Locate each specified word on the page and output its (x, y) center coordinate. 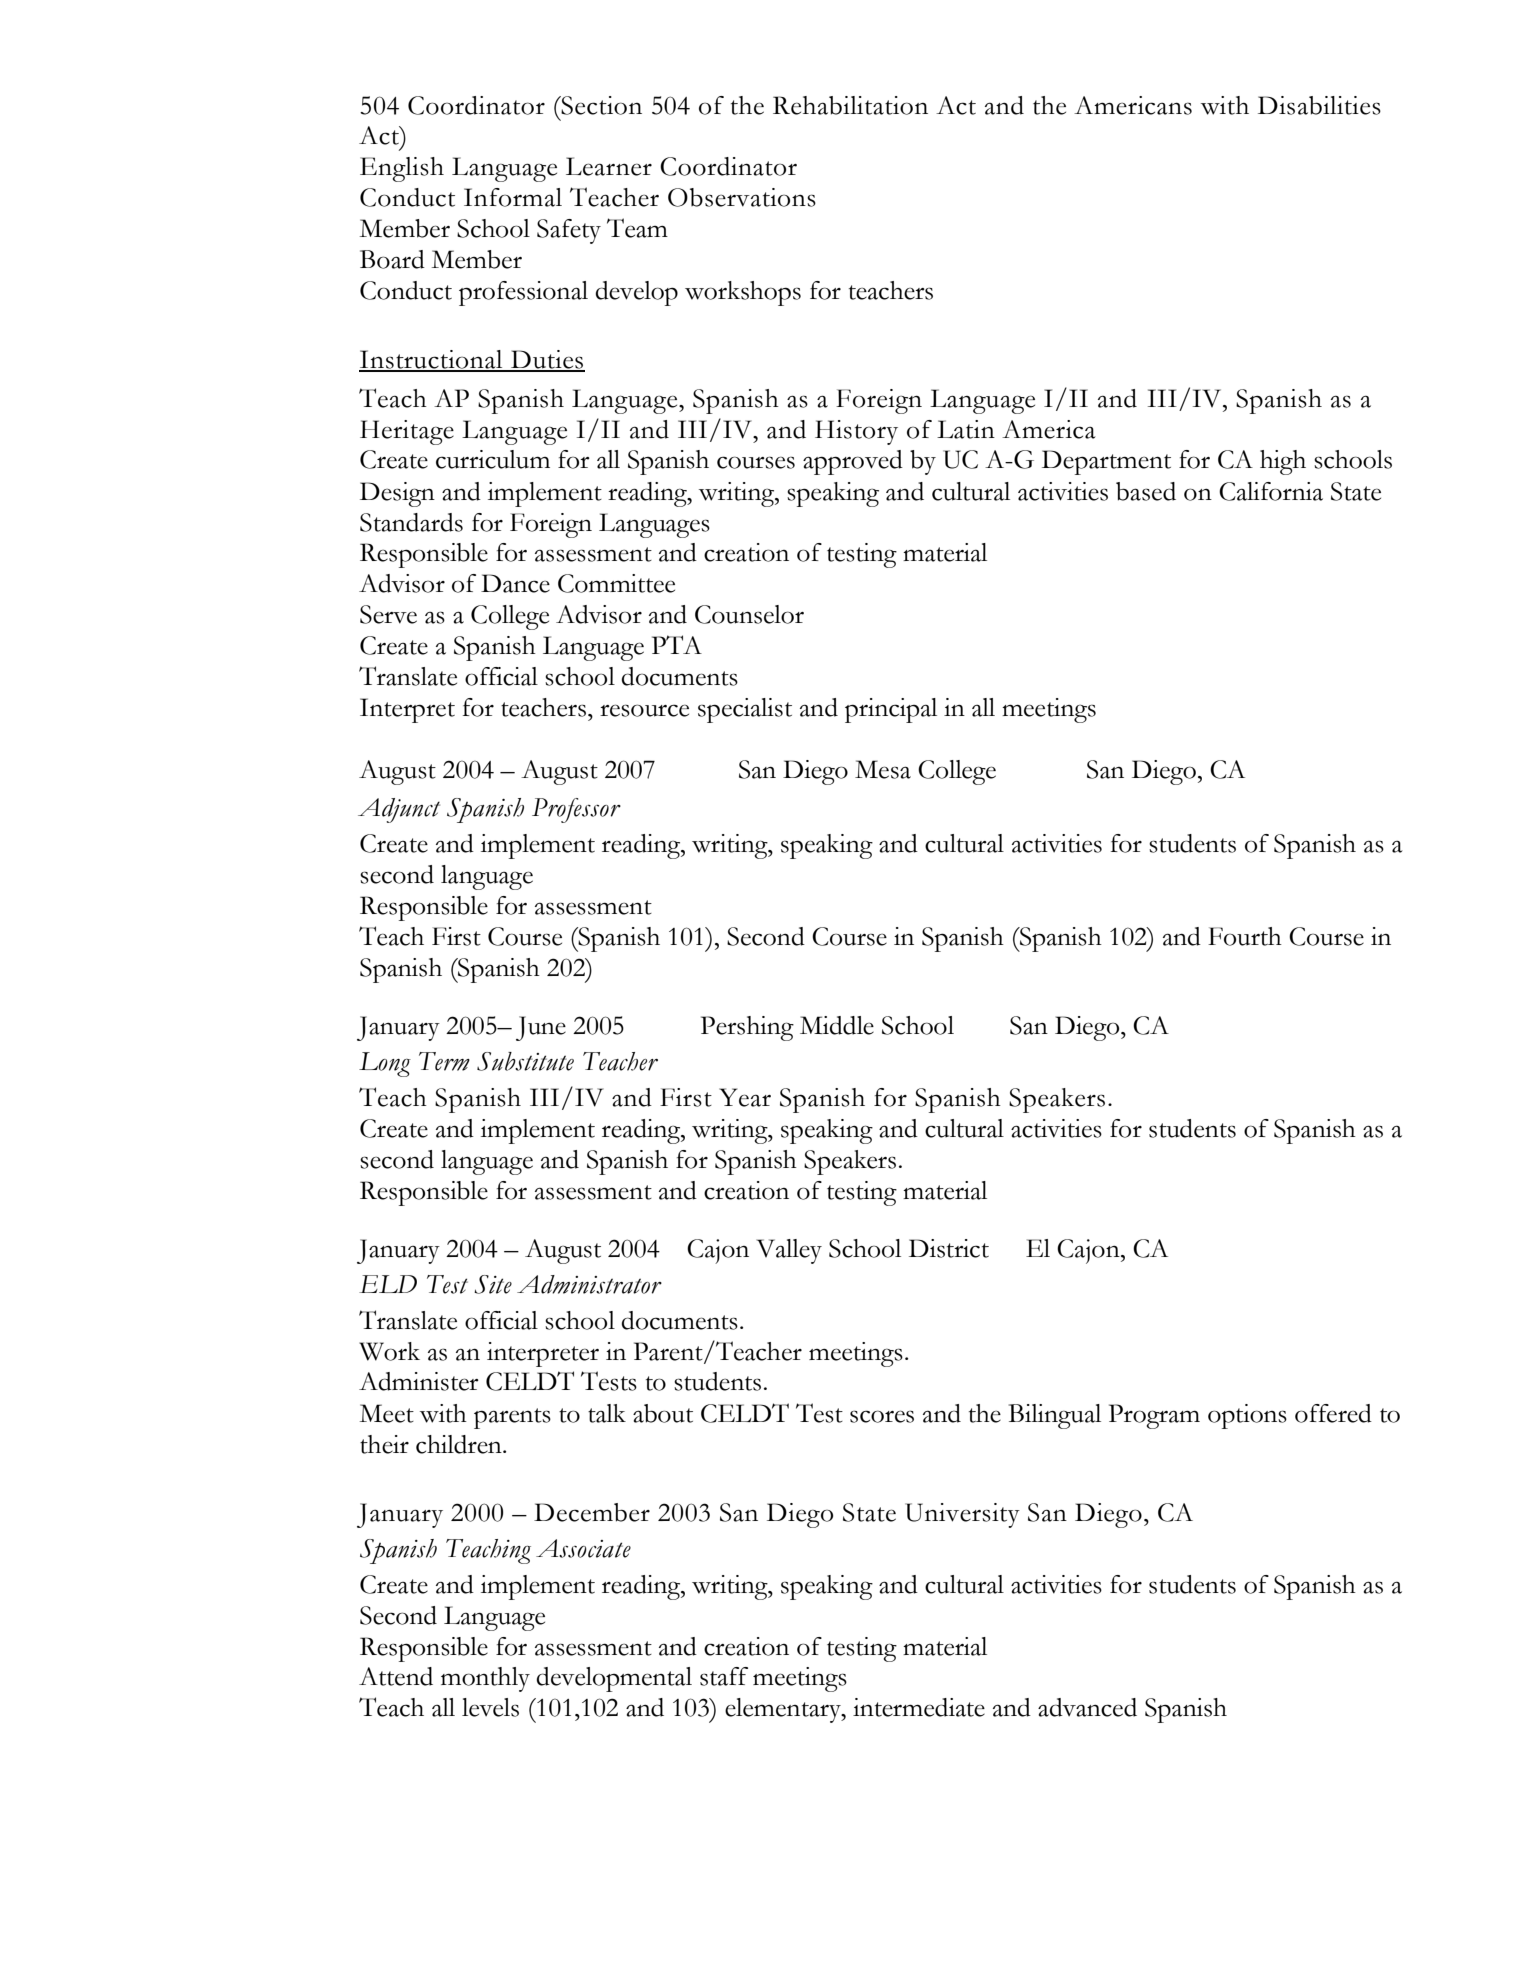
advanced (1087, 1707)
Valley (789, 1251)
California (1271, 491)
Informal (513, 197)
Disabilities (1319, 105)
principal (891, 710)
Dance (515, 583)
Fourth (1245, 936)
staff (724, 1676)
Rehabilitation (850, 105)
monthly (485, 1679)
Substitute (525, 1061)
